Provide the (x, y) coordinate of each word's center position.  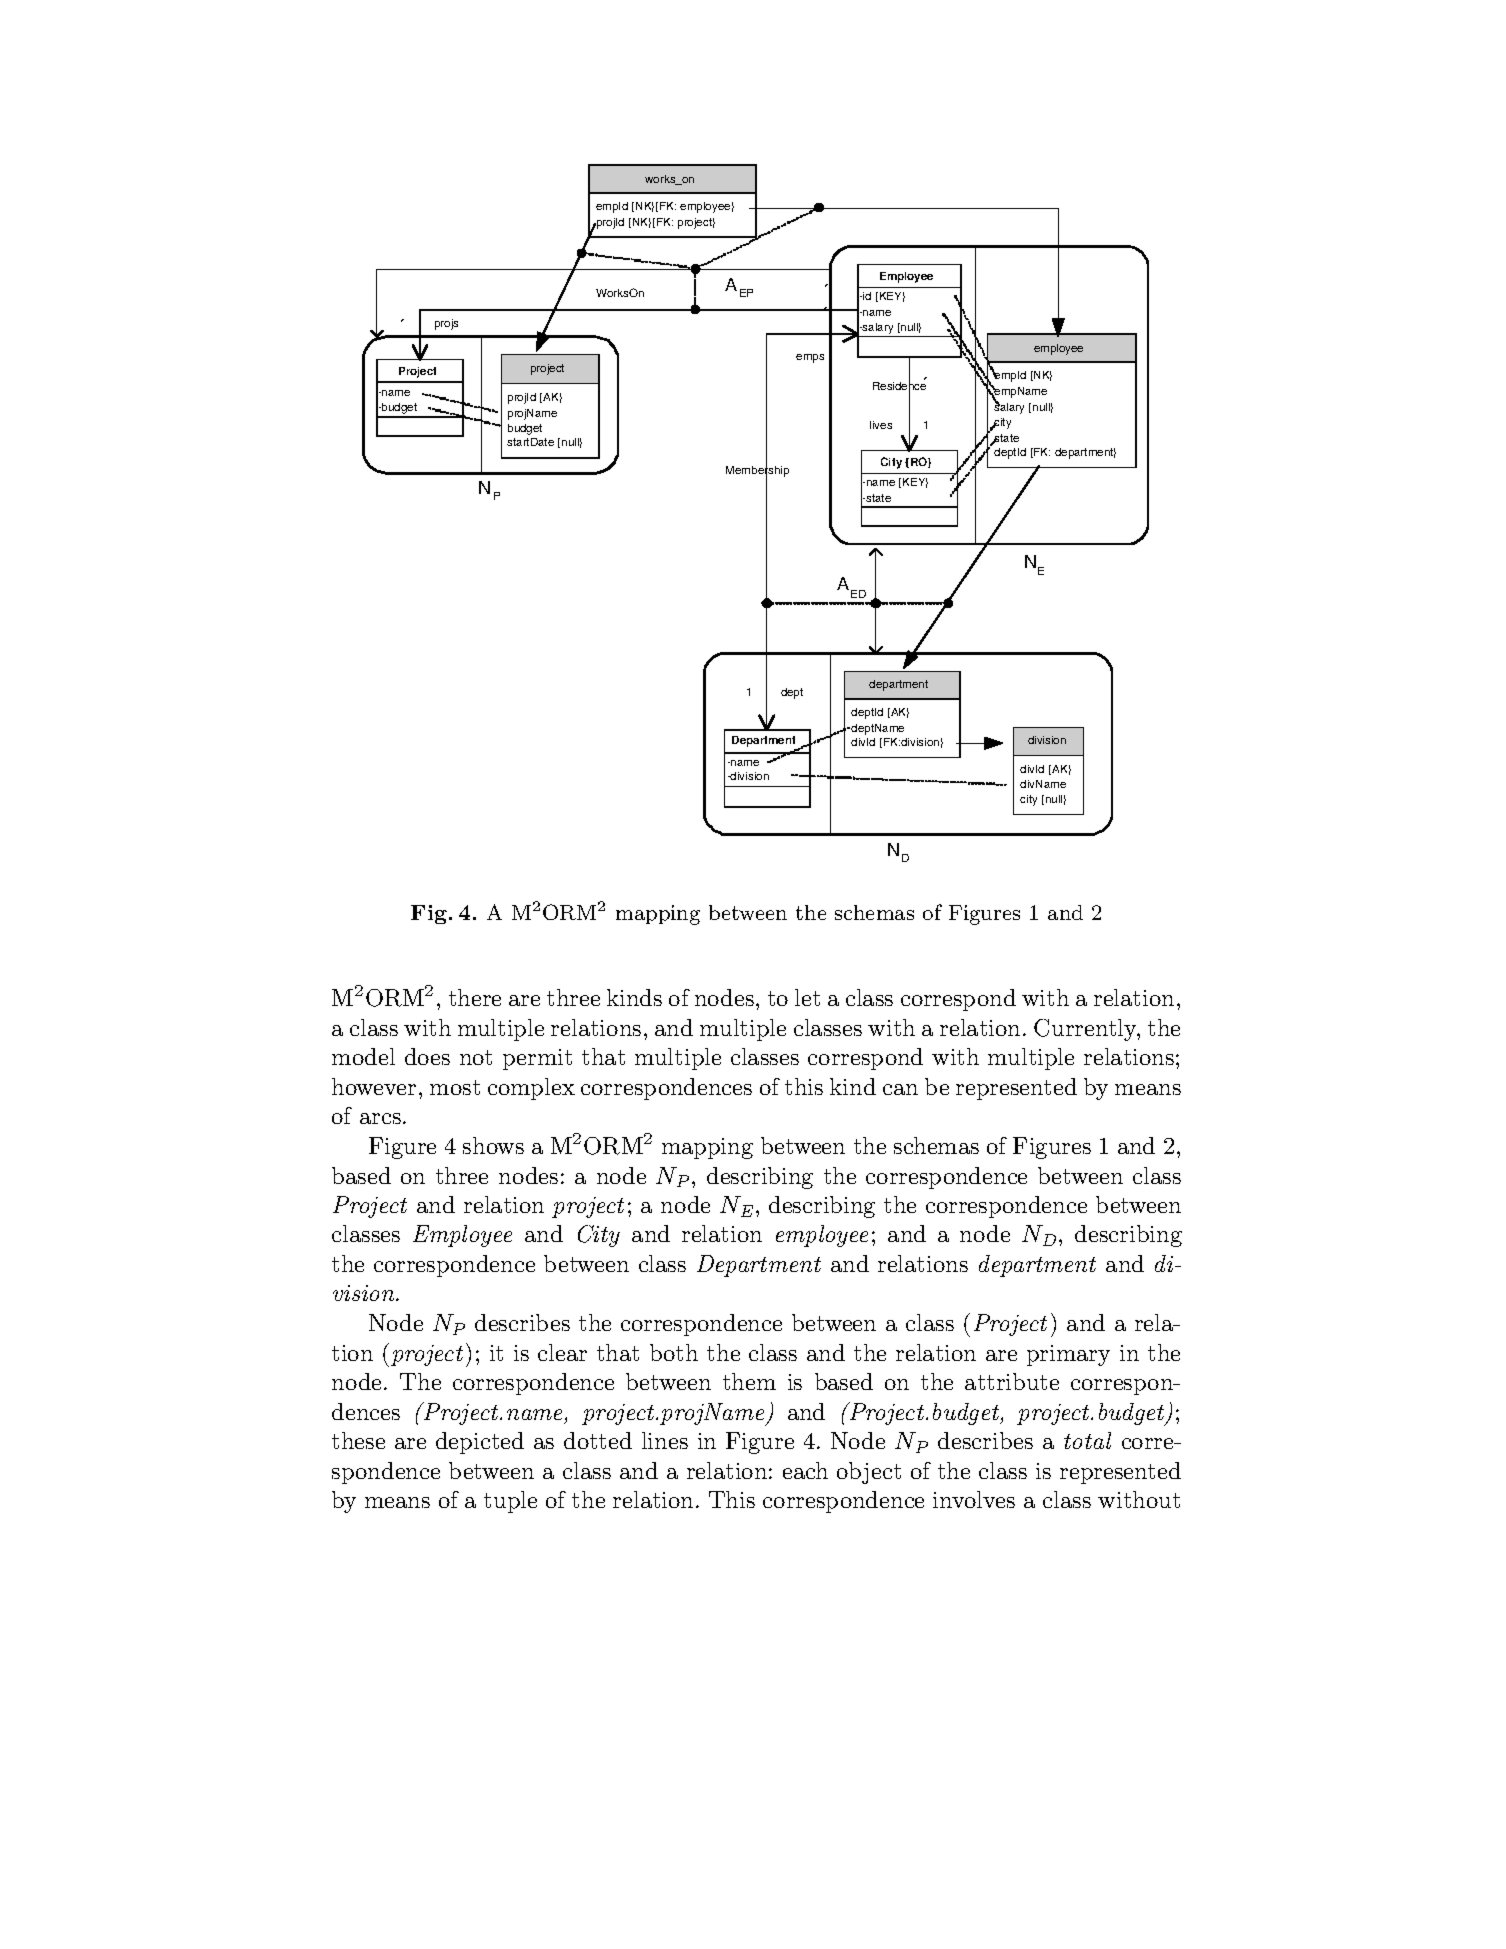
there (475, 997)
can (900, 1089)
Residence (899, 386)
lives (881, 425)
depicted (480, 1443)
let (807, 997)
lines (665, 1440)
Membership (757, 472)
